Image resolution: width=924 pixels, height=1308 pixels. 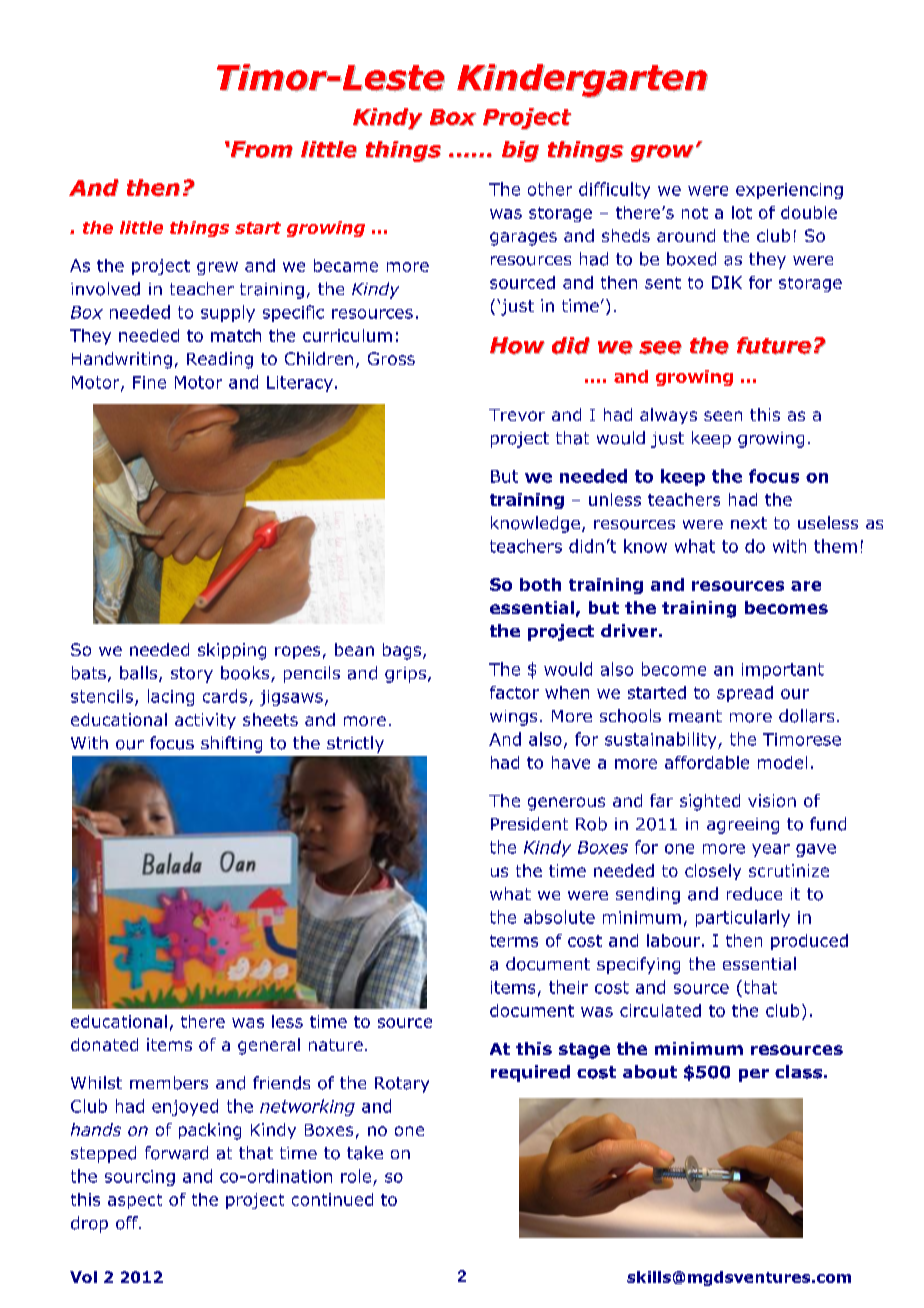 What do you see at coordinates (149, 382) in the document?
I see `Fine` at bounding box center [149, 382].
